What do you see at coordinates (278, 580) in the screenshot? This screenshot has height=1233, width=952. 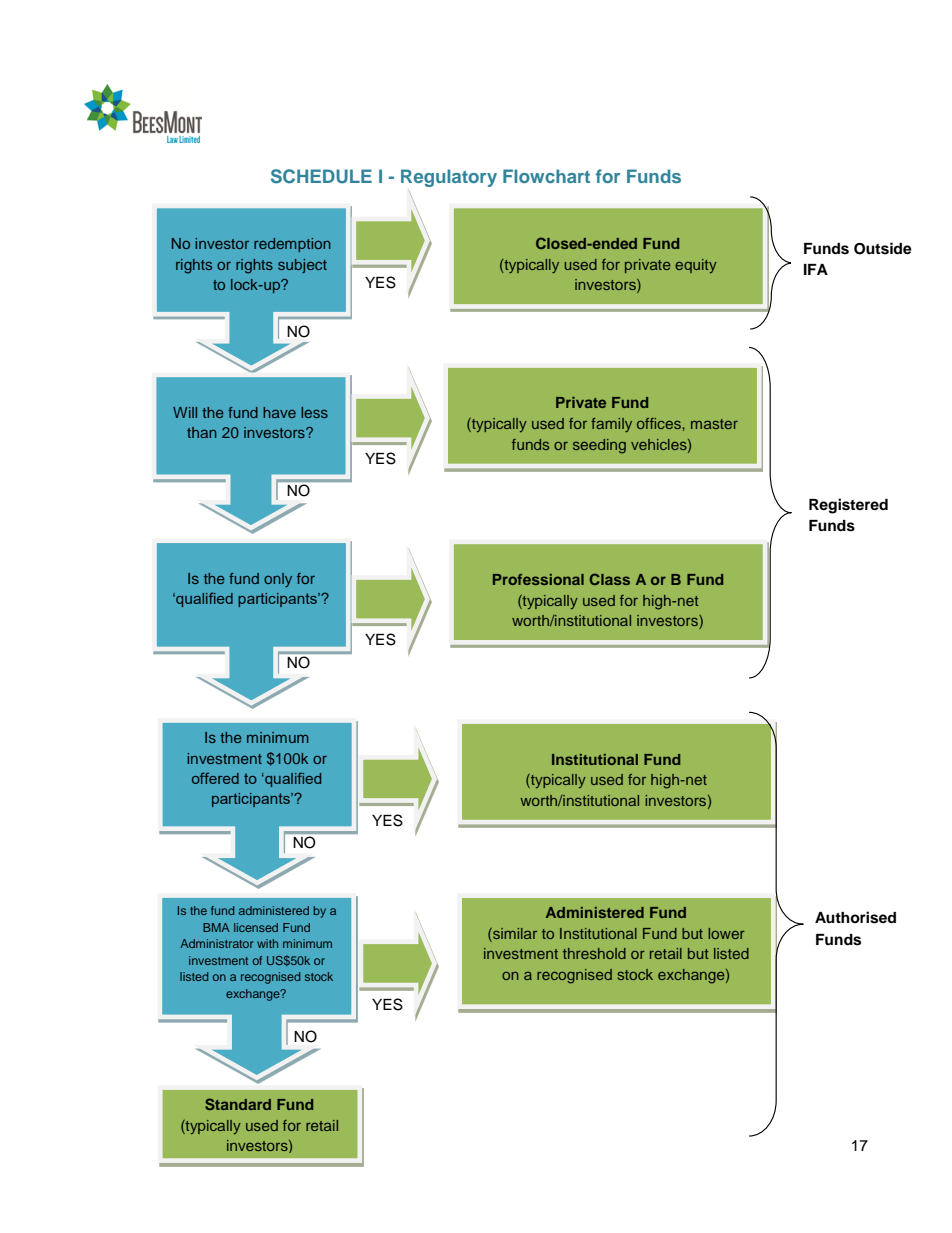 I see `only` at bounding box center [278, 580].
